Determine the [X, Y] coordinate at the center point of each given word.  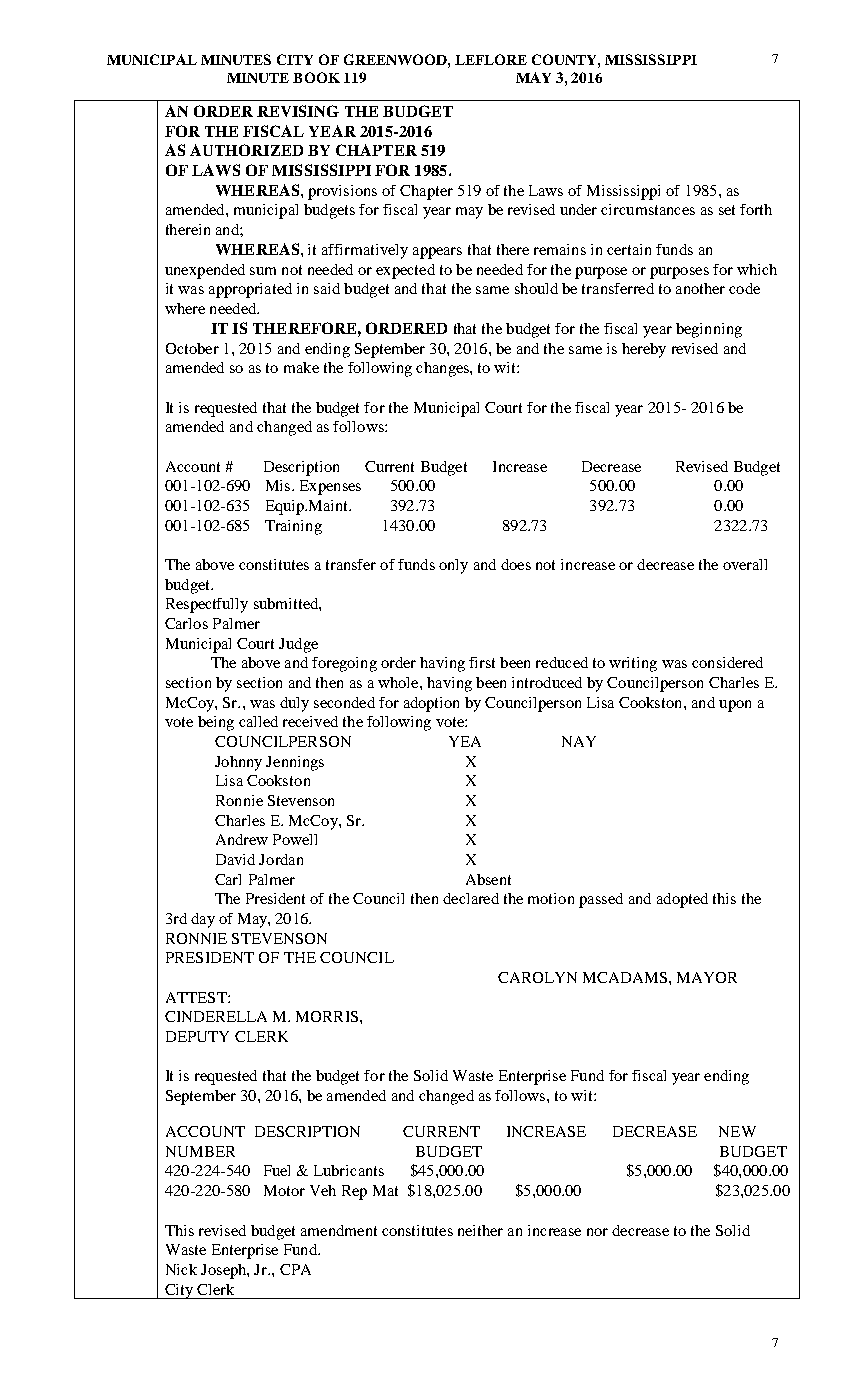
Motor [284, 1190]
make [301, 367]
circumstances [648, 209]
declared [471, 898]
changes [443, 369]
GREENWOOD [396, 59]
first [482, 662]
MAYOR [707, 977]
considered [727, 662]
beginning [709, 330]
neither [480, 1230]
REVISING [298, 111]
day [203, 920]
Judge [298, 645]
